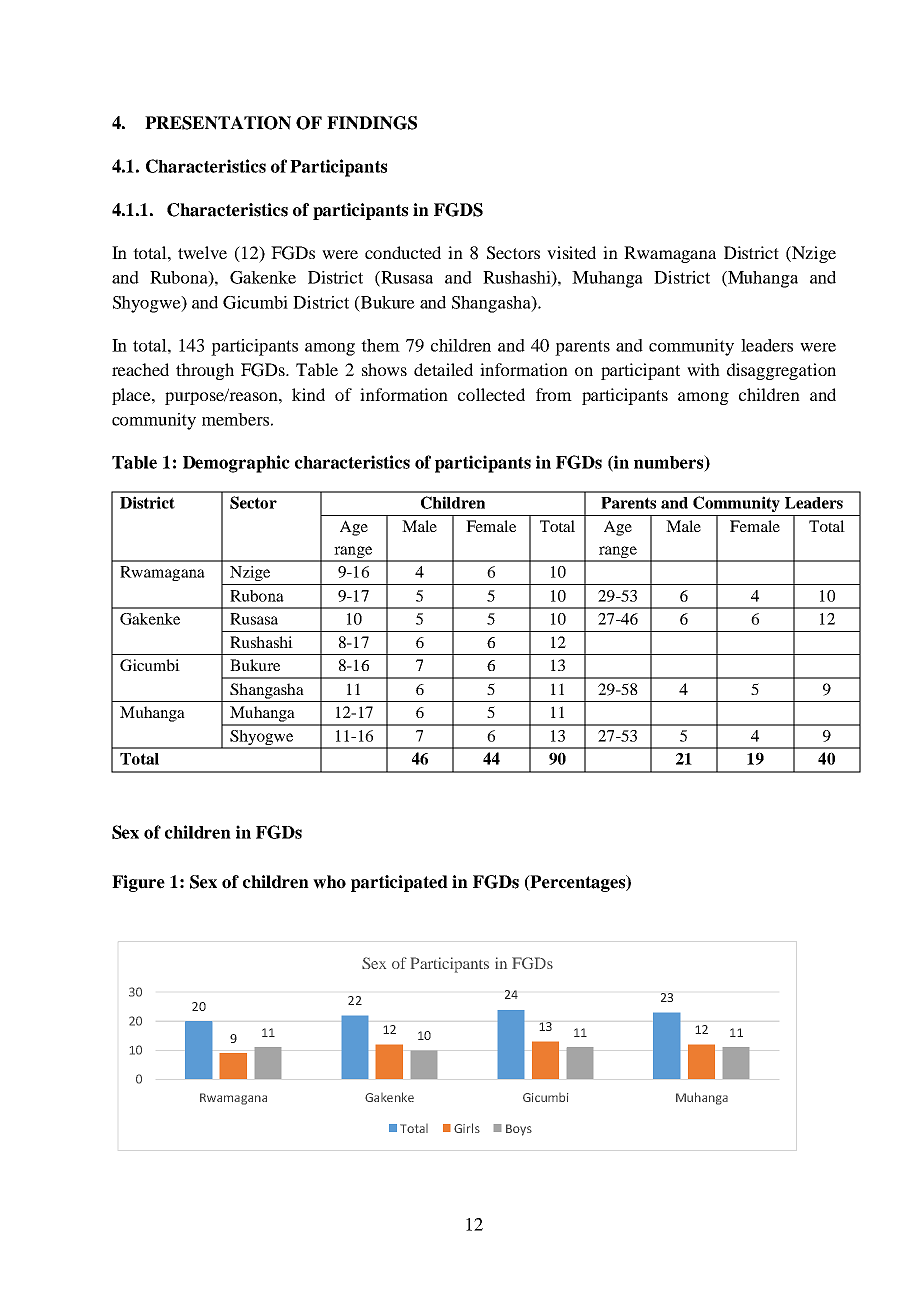  I want to click on FINDINGS, so click(372, 123).
